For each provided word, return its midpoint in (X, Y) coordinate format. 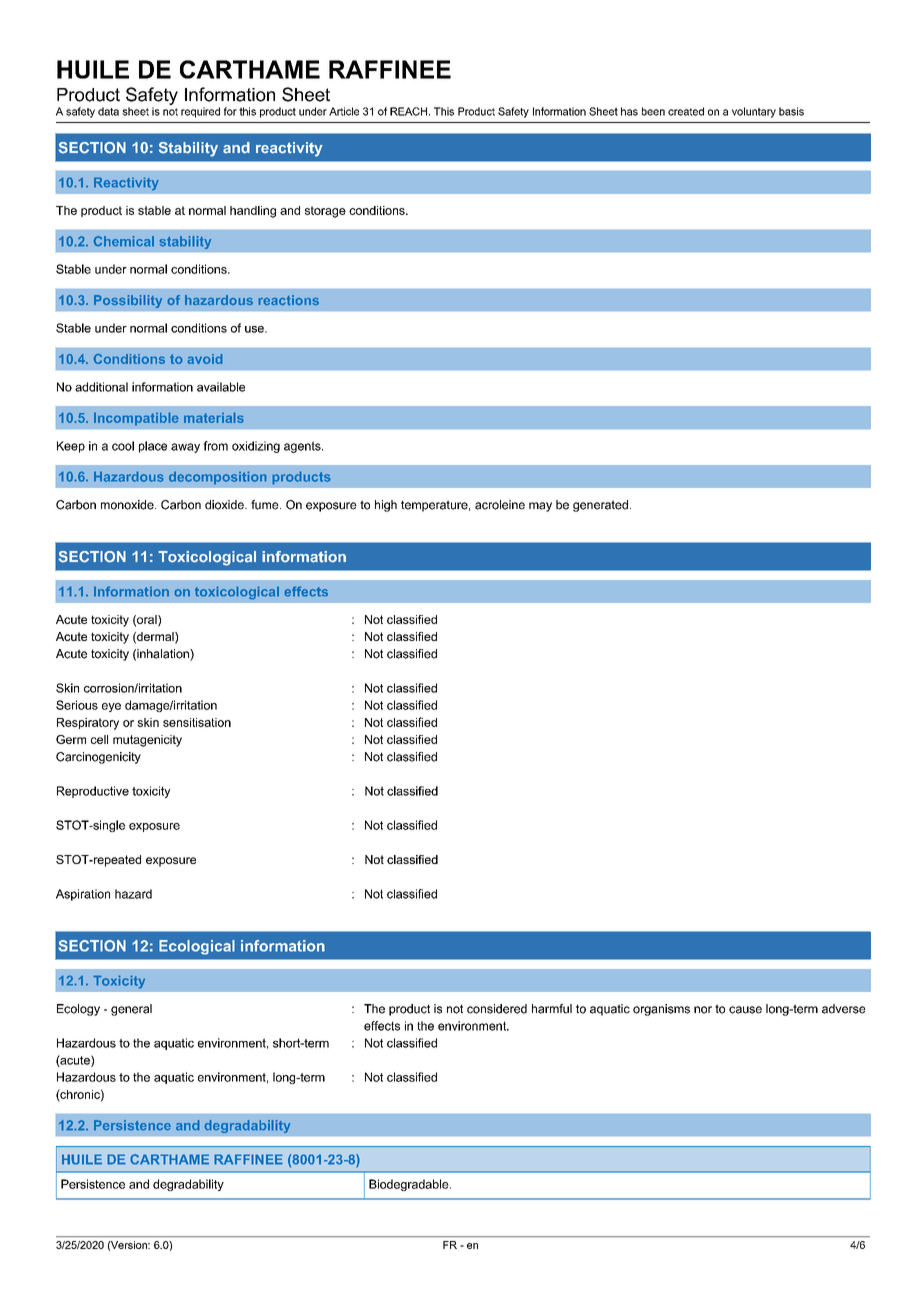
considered (497, 1009)
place (153, 447)
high (386, 506)
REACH (408, 111)
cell (99, 739)
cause (745, 1010)
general (131, 1010)
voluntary (754, 112)
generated (600, 506)
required (200, 112)
